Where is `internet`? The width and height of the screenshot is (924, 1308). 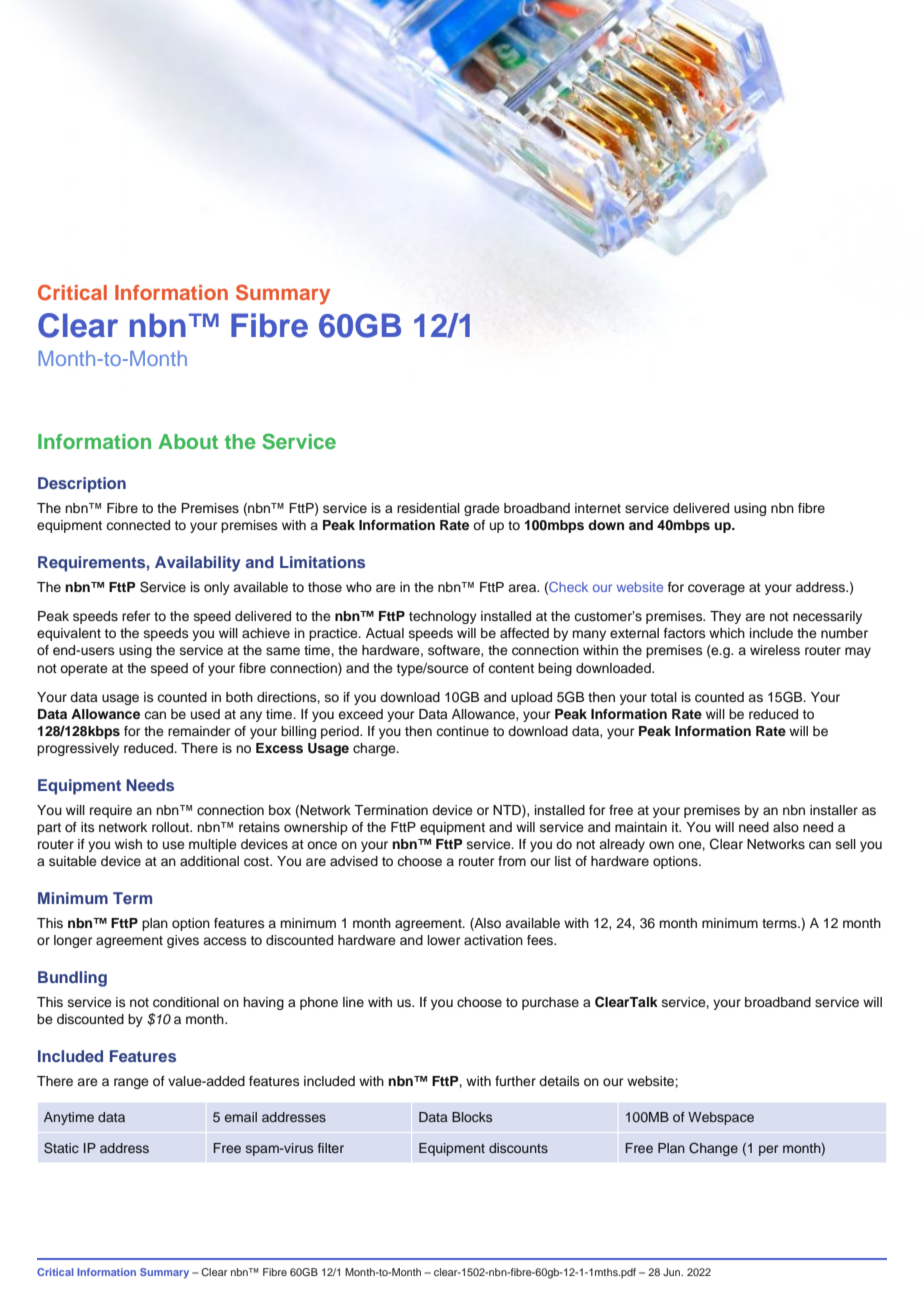 internet is located at coordinates (598, 508).
